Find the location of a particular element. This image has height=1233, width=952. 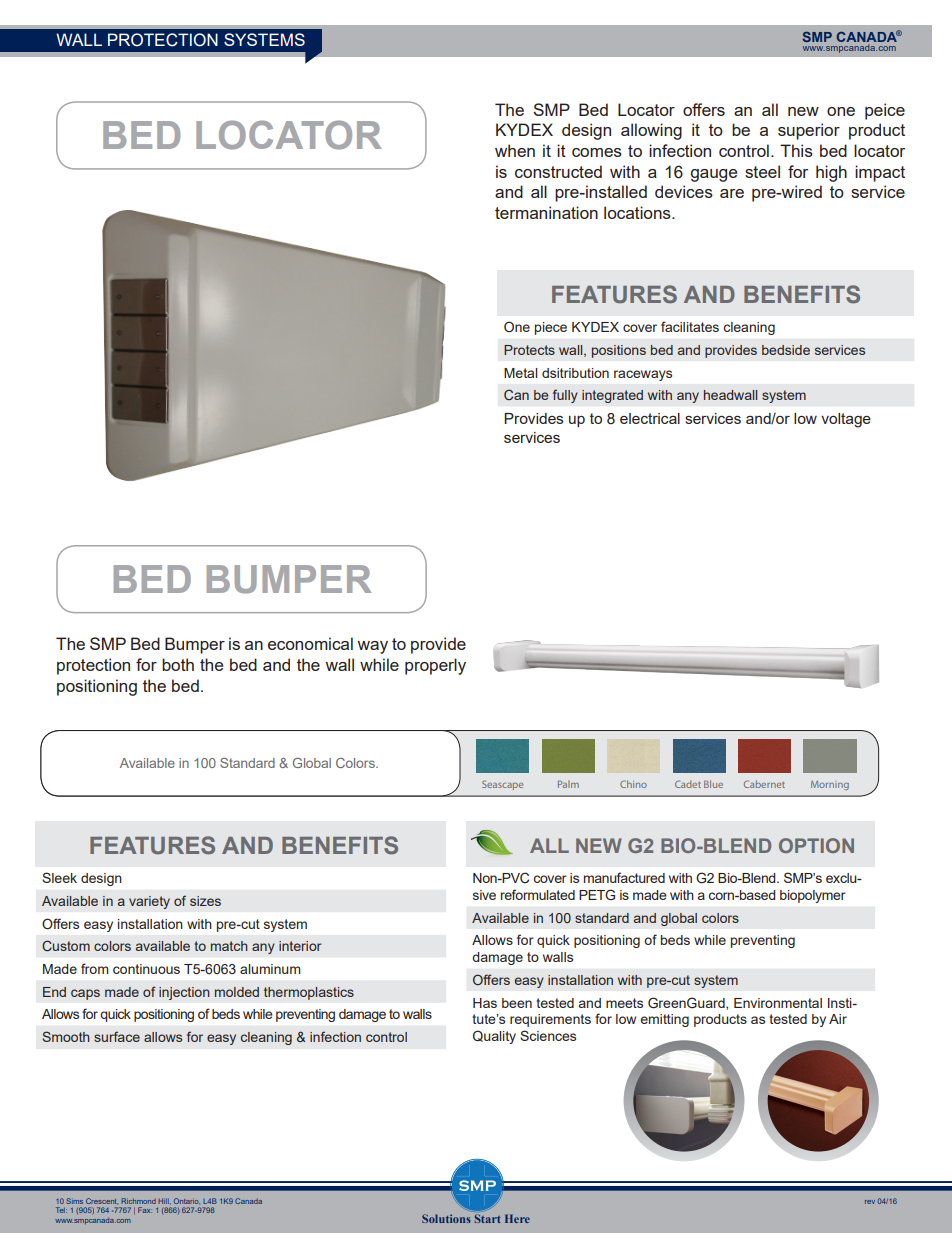

voltage is located at coordinates (846, 420).
